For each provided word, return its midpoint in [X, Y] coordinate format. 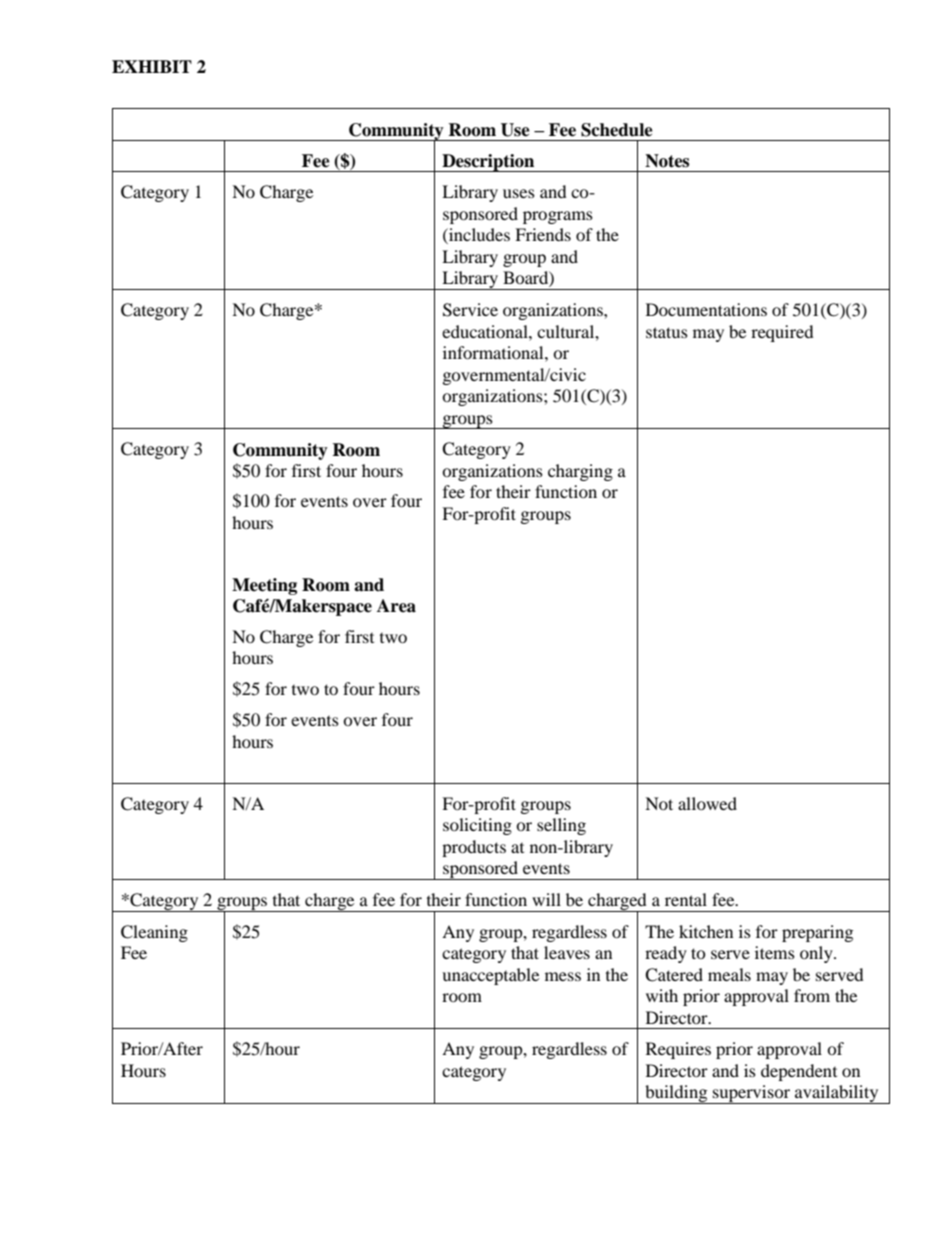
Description [488, 163]
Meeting [264, 586]
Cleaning [154, 933]
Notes [667, 161]
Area [396, 606]
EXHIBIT [152, 66]
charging [580, 472]
